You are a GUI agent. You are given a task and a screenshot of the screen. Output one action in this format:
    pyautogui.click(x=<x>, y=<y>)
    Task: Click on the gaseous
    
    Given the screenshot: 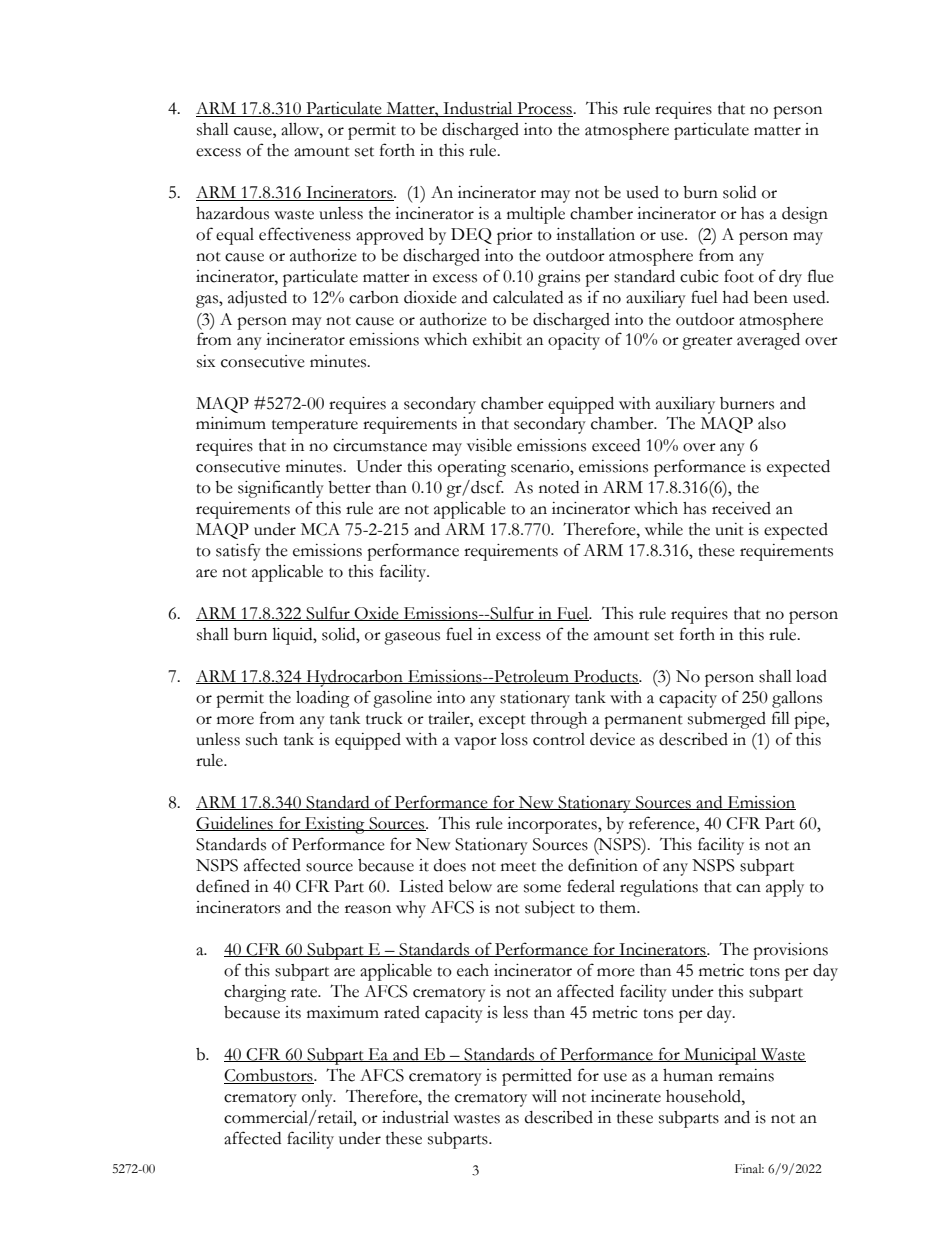 What is the action you would take?
    pyautogui.click(x=412, y=638)
